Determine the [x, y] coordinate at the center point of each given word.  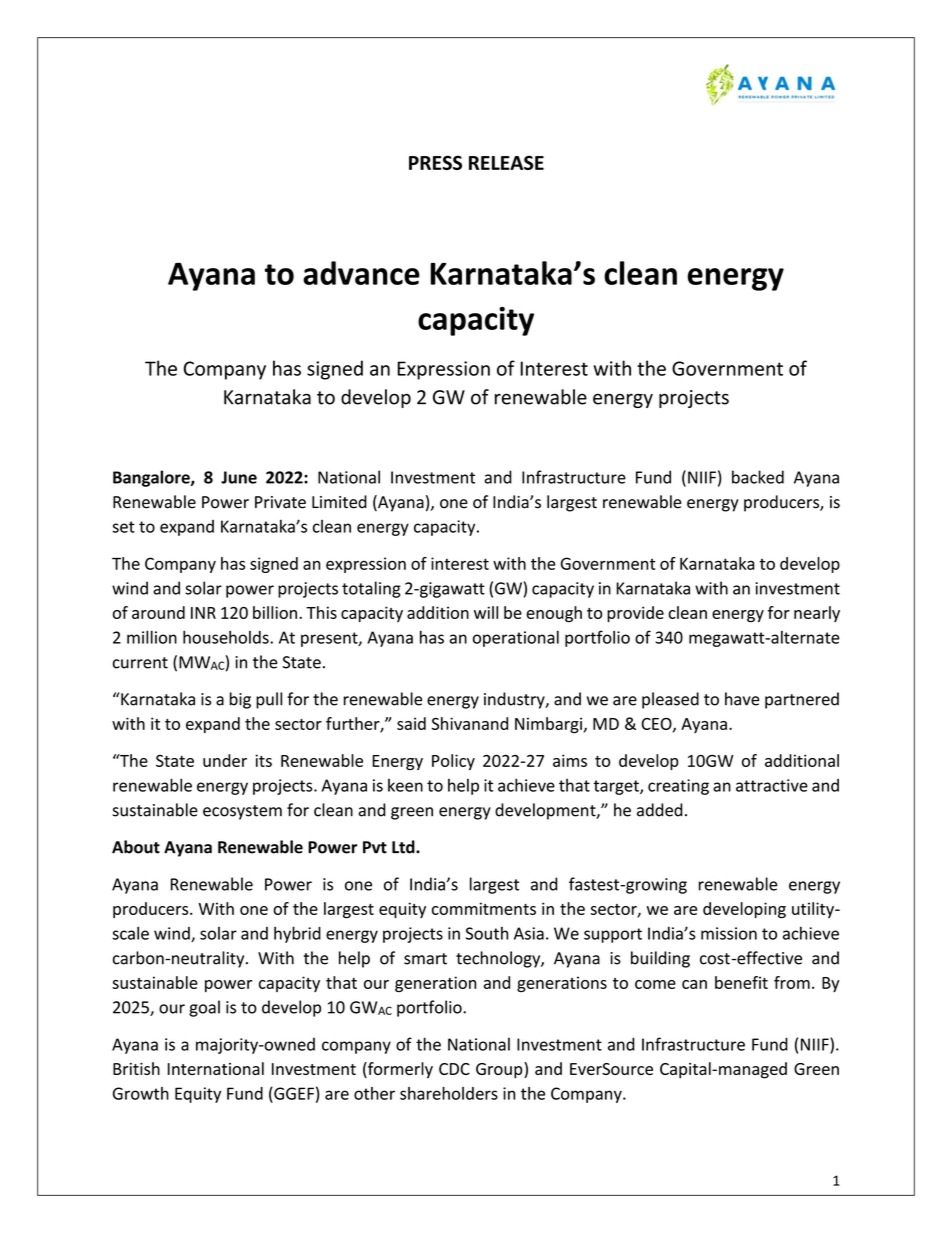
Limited [339, 502]
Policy [453, 762]
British [136, 1068]
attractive [772, 785]
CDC [454, 1069]
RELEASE [506, 162]
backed [758, 477]
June [239, 477]
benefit [741, 982]
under [225, 760]
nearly [817, 614]
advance [361, 273]
